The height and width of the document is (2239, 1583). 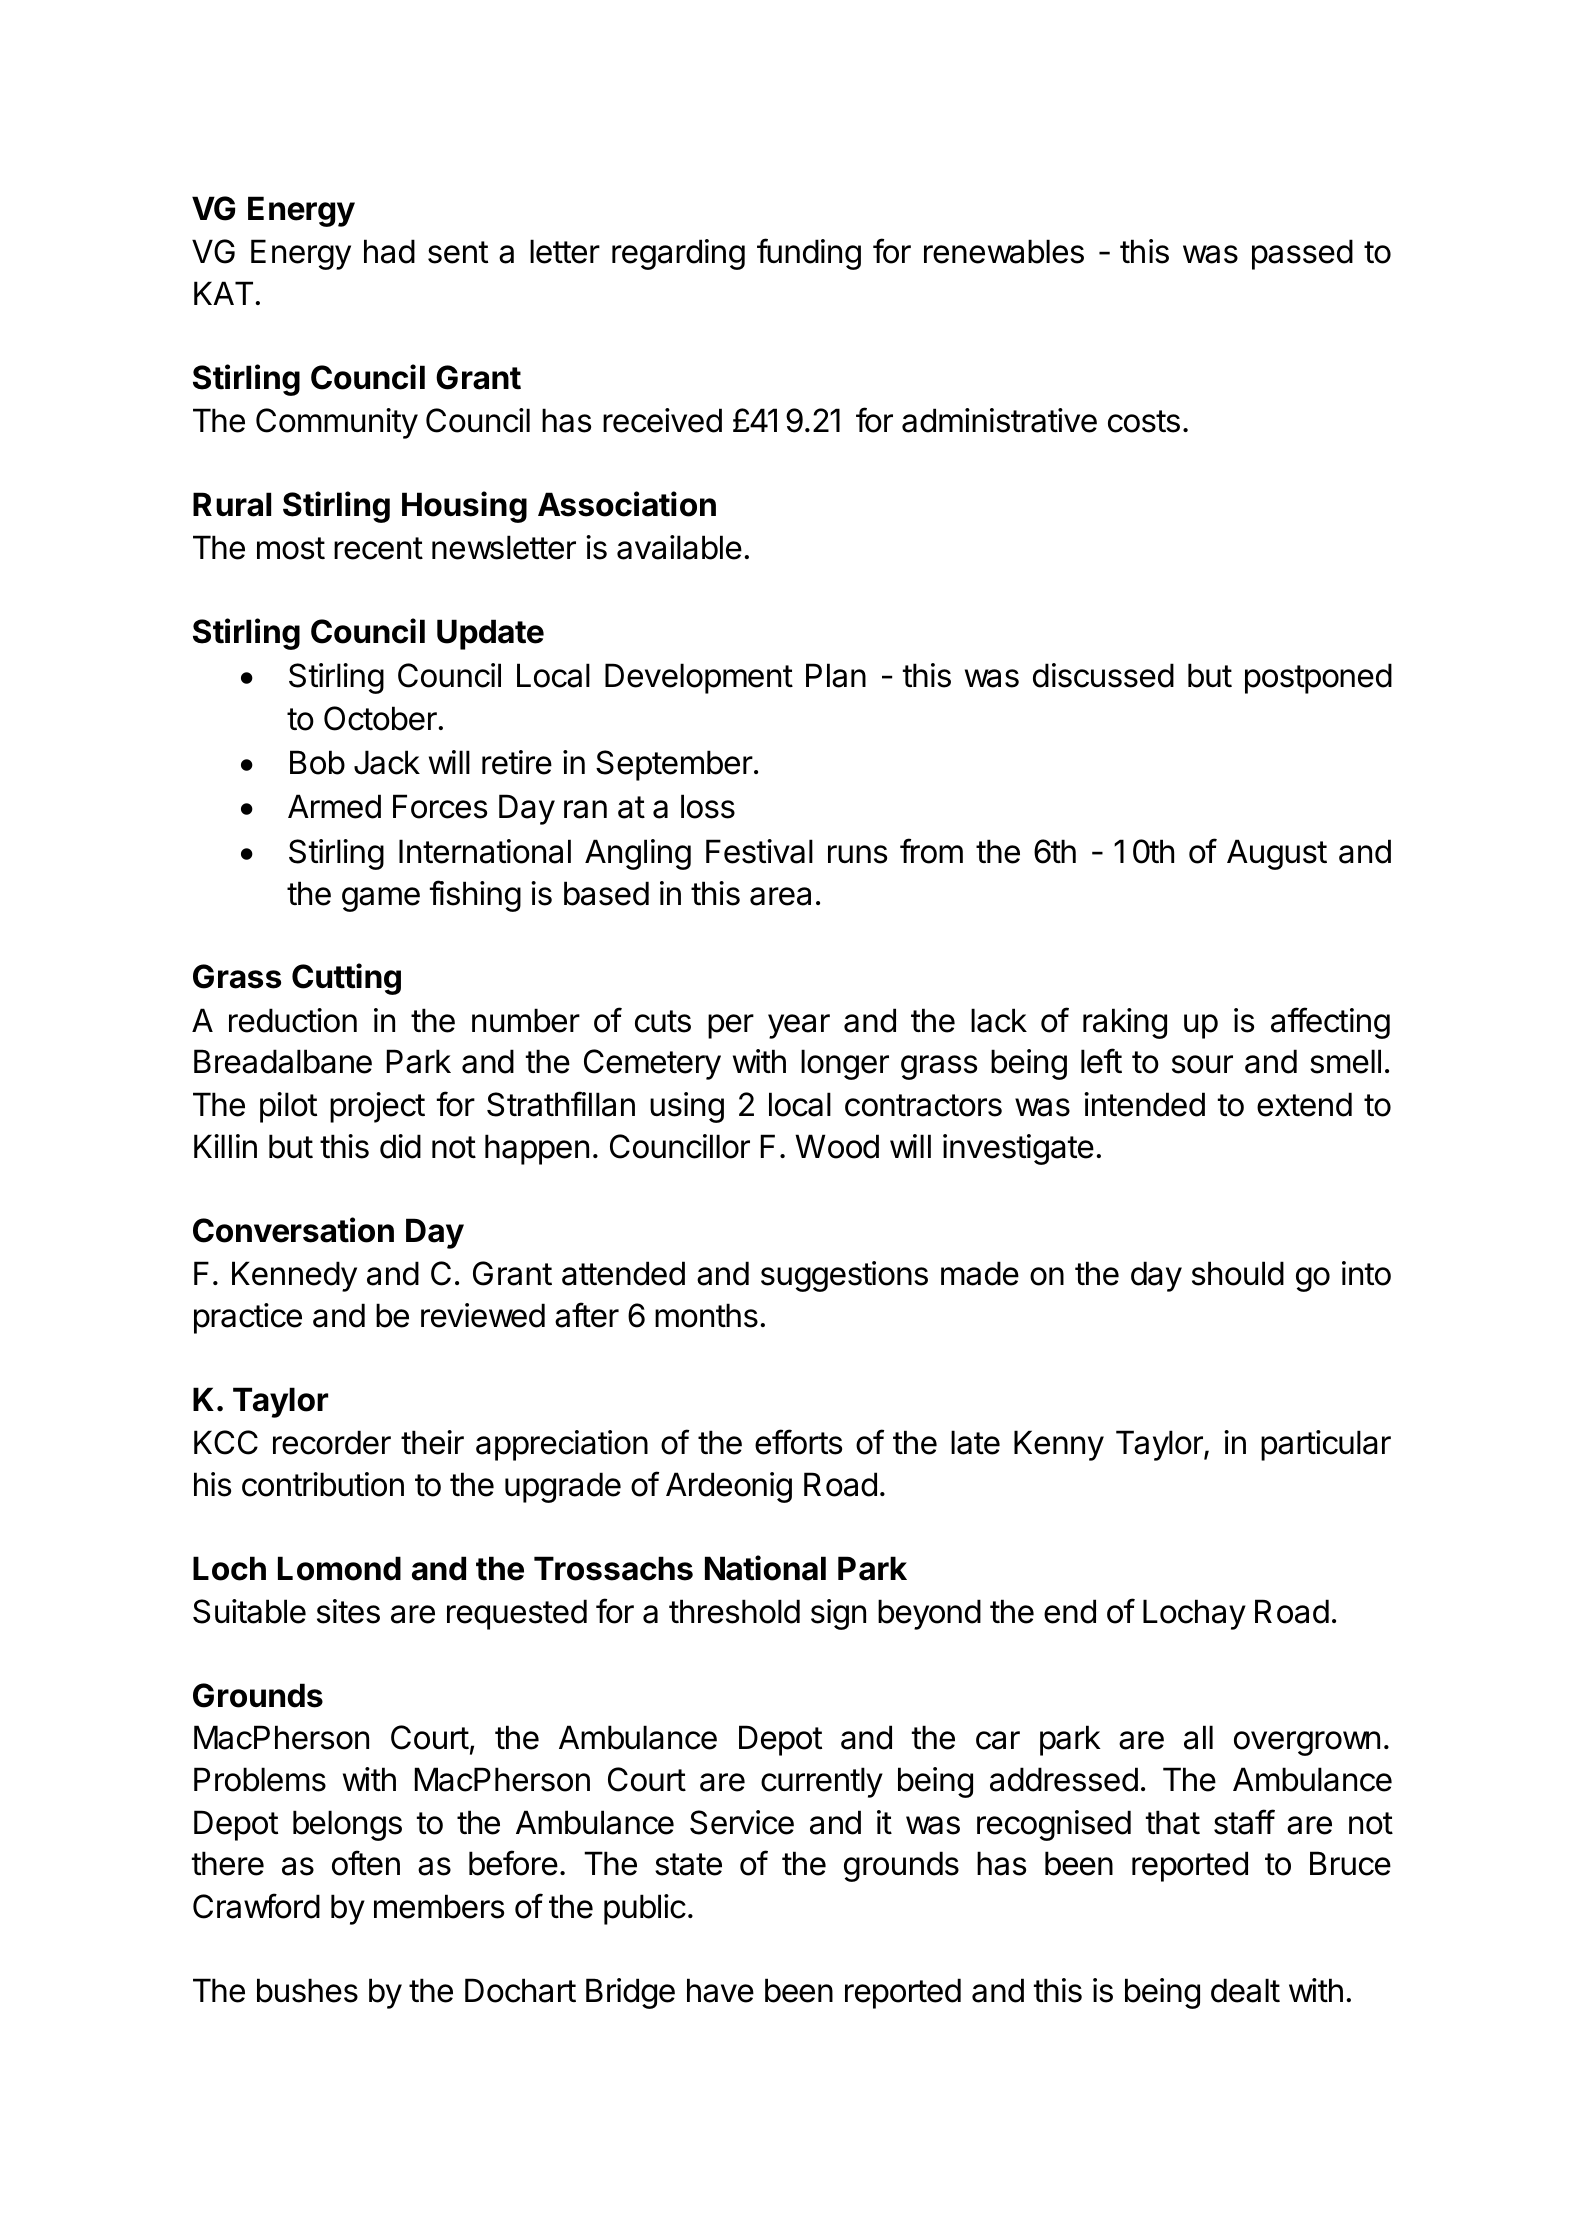 What do you see at coordinates (809, 254) in the document?
I see `funding` at bounding box center [809, 254].
